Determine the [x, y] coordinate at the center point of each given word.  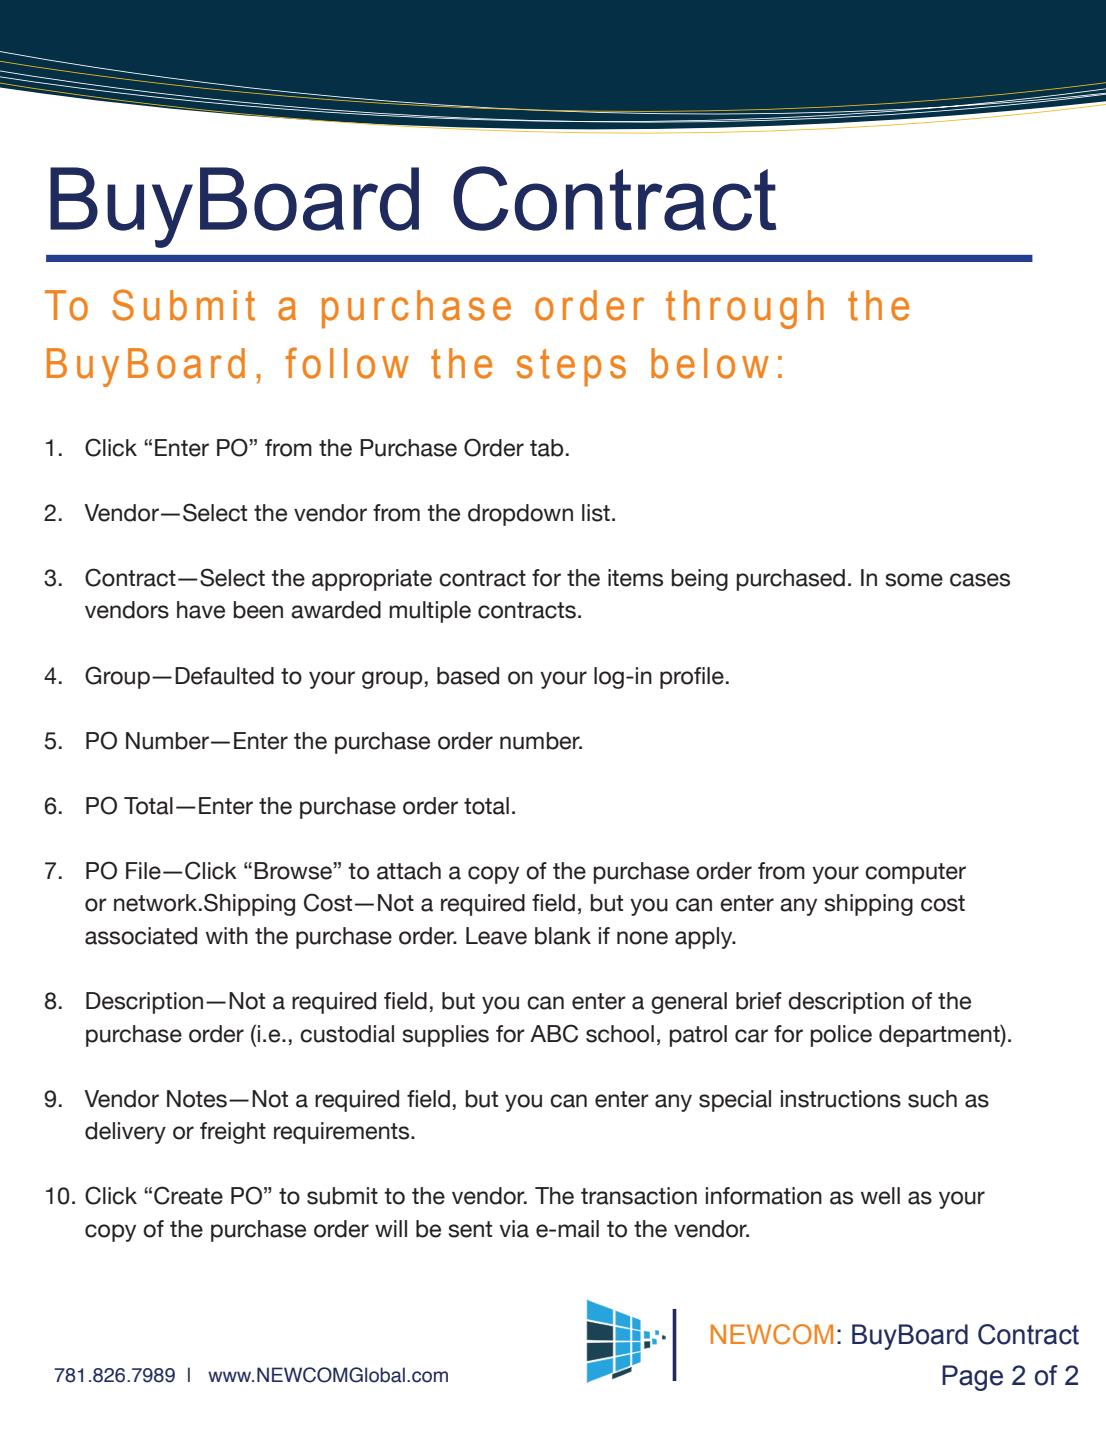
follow [347, 363]
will [391, 1228]
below [710, 363]
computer [915, 873]
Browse [294, 871]
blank [563, 936]
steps [571, 368]
